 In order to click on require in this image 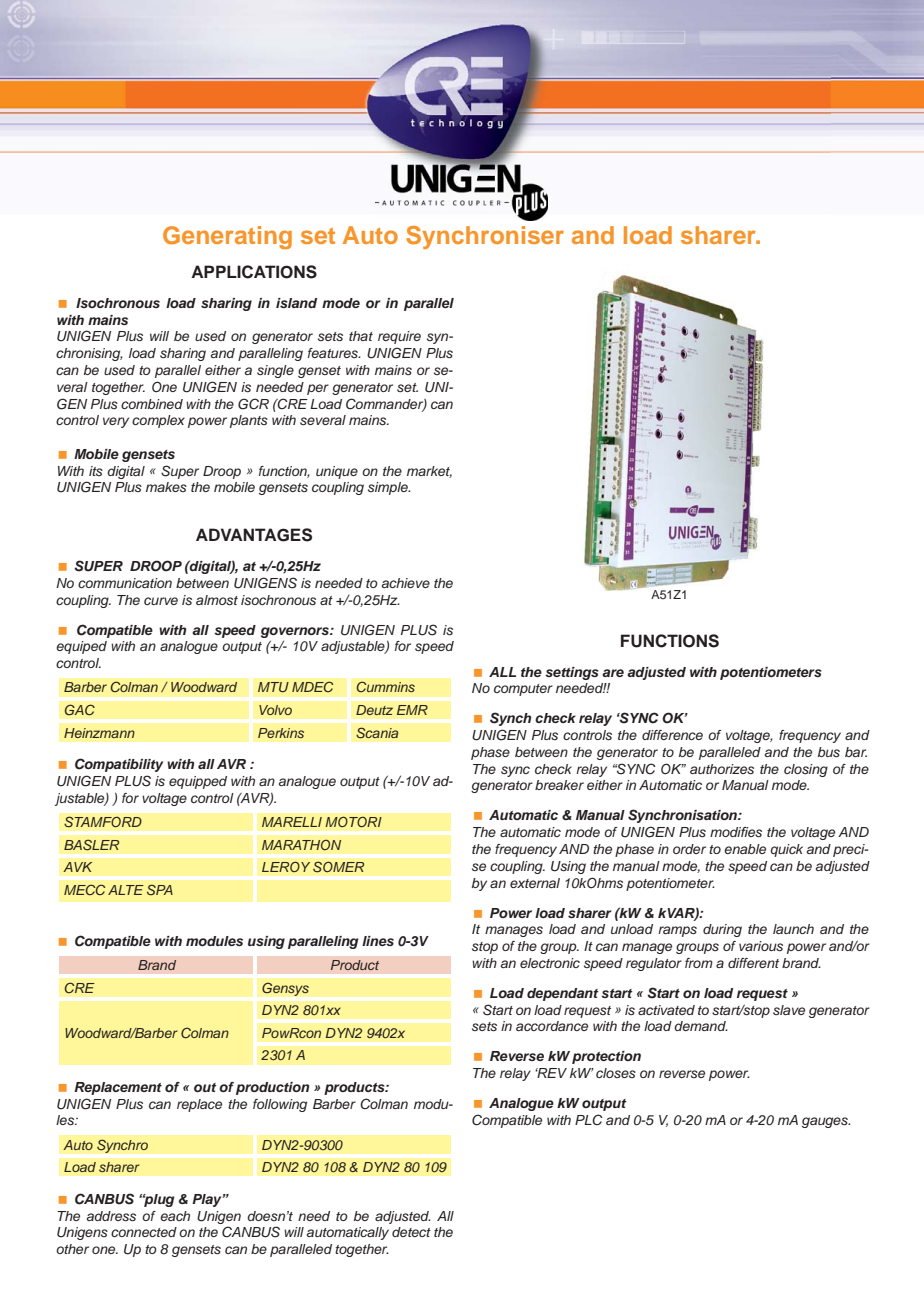, I will do `click(399, 337)`.
